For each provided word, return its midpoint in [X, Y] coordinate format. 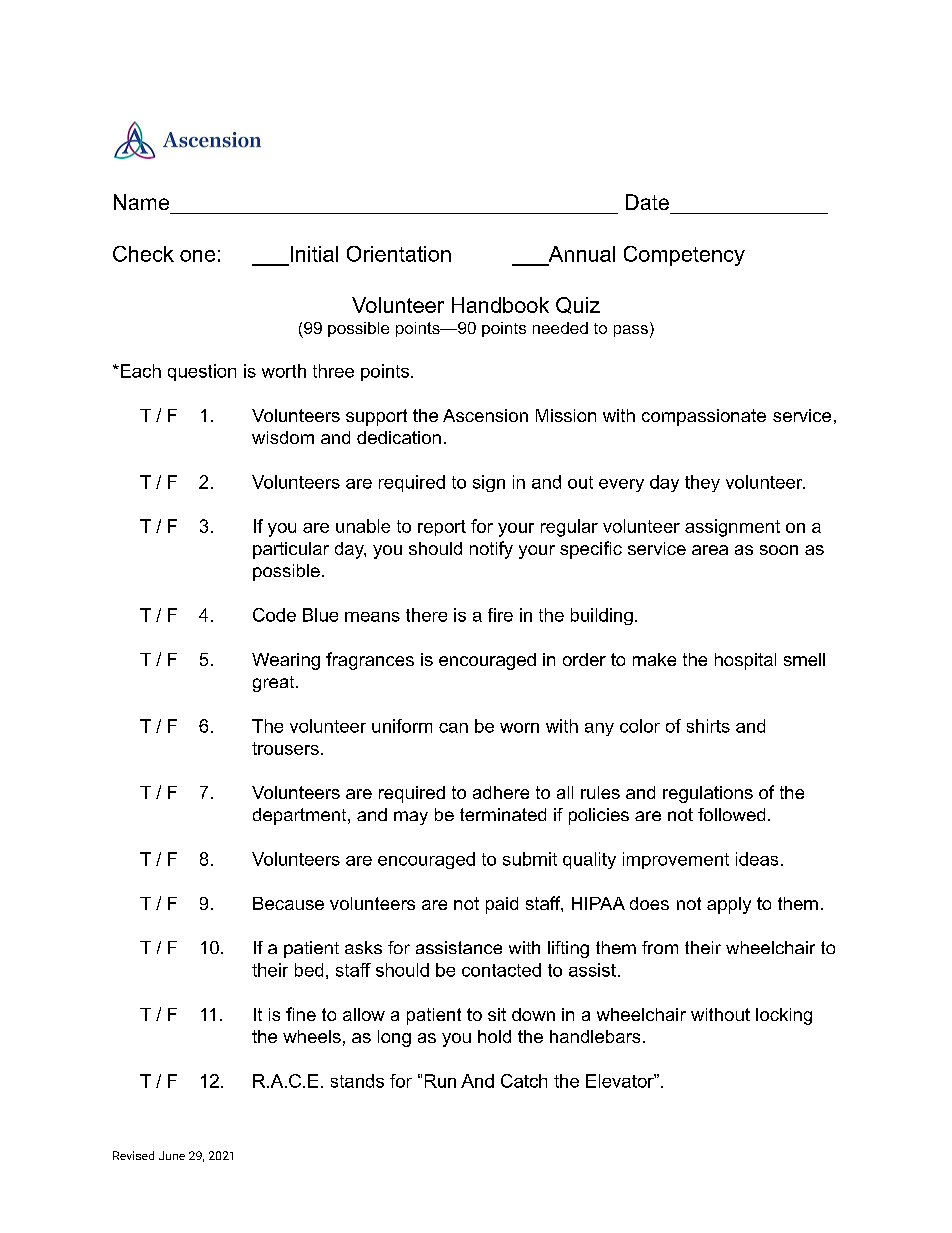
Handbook [500, 305]
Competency [684, 256]
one [197, 256]
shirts [708, 726]
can [453, 728]
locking [784, 1016]
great [275, 684]
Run [440, 1081]
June [172, 1155]
